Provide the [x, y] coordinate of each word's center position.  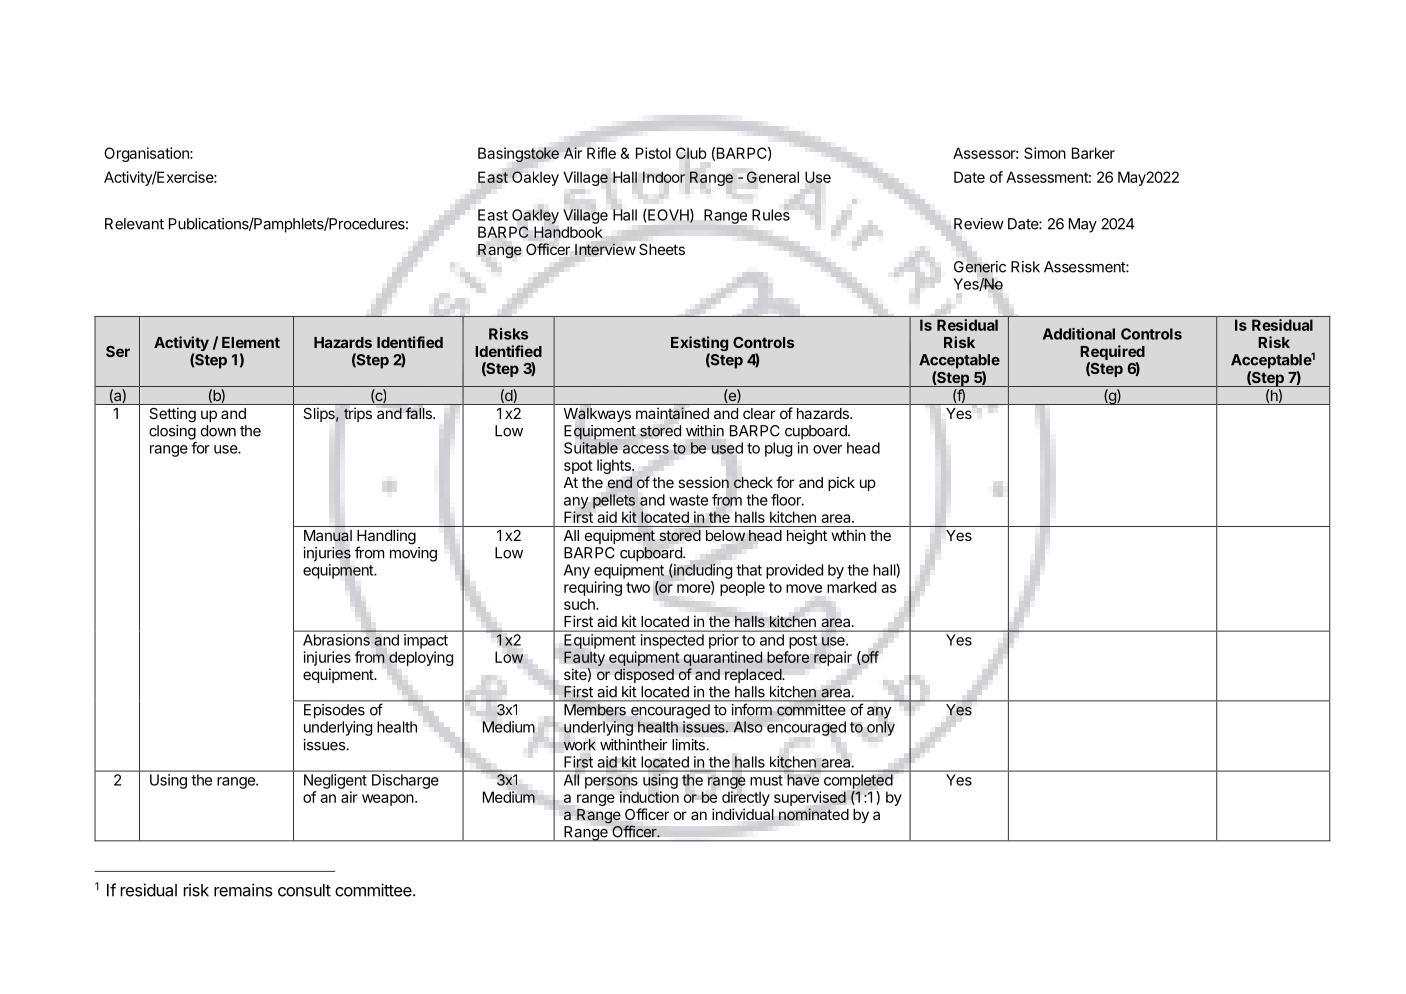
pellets [614, 501]
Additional [1079, 334]
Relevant [134, 224]
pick [841, 483]
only [881, 728]
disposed [644, 675]
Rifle [601, 153]
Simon [1045, 153]
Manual [328, 536]
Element [251, 342]
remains [243, 890]
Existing [699, 345]
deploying [421, 658]
